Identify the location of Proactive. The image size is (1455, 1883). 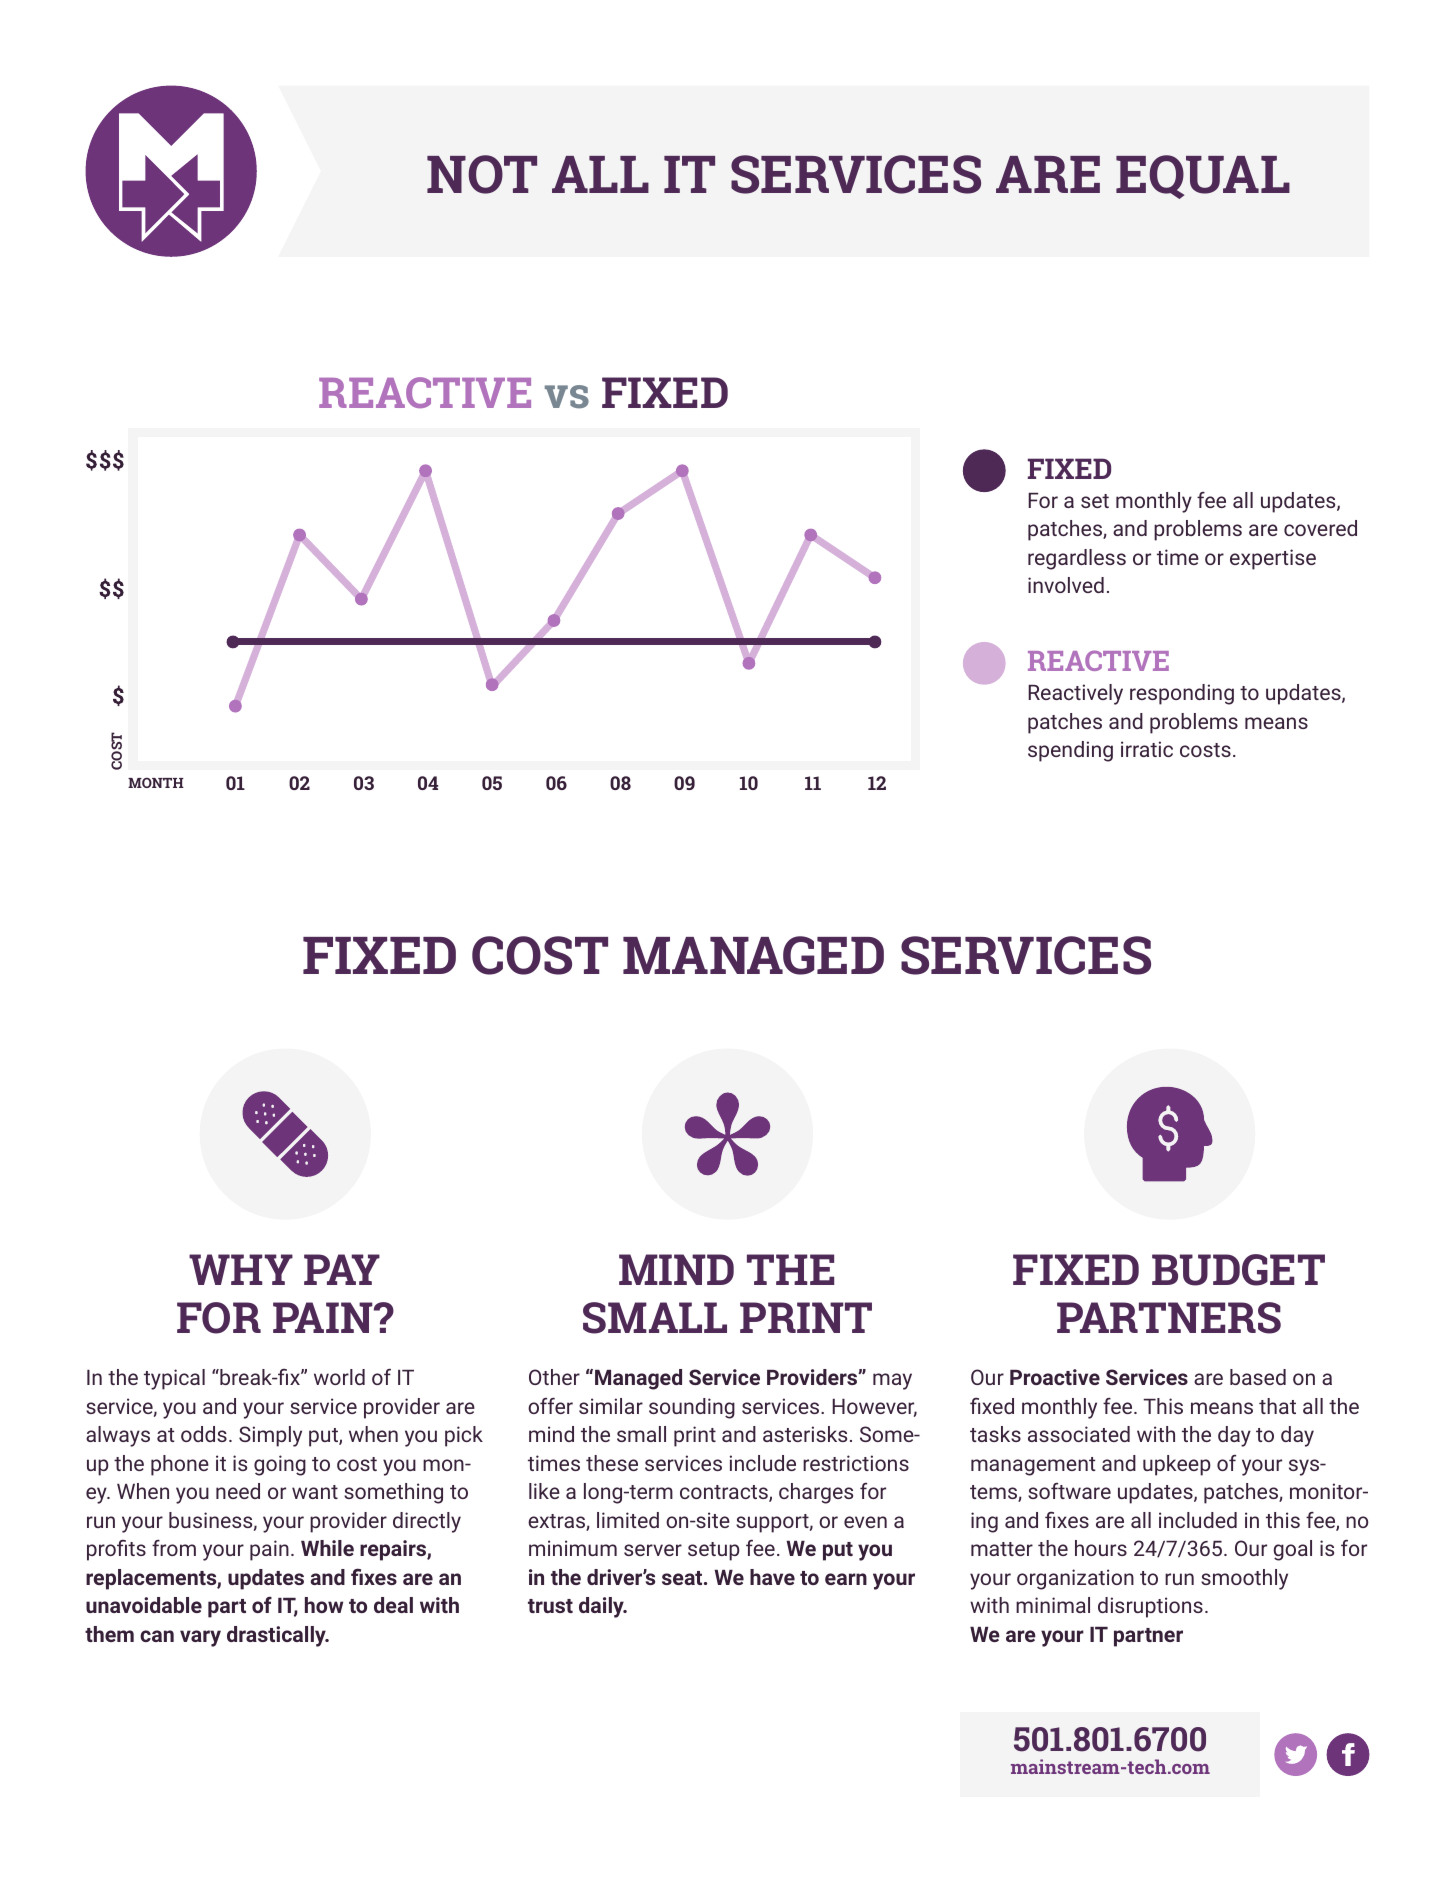
(1055, 1377).
